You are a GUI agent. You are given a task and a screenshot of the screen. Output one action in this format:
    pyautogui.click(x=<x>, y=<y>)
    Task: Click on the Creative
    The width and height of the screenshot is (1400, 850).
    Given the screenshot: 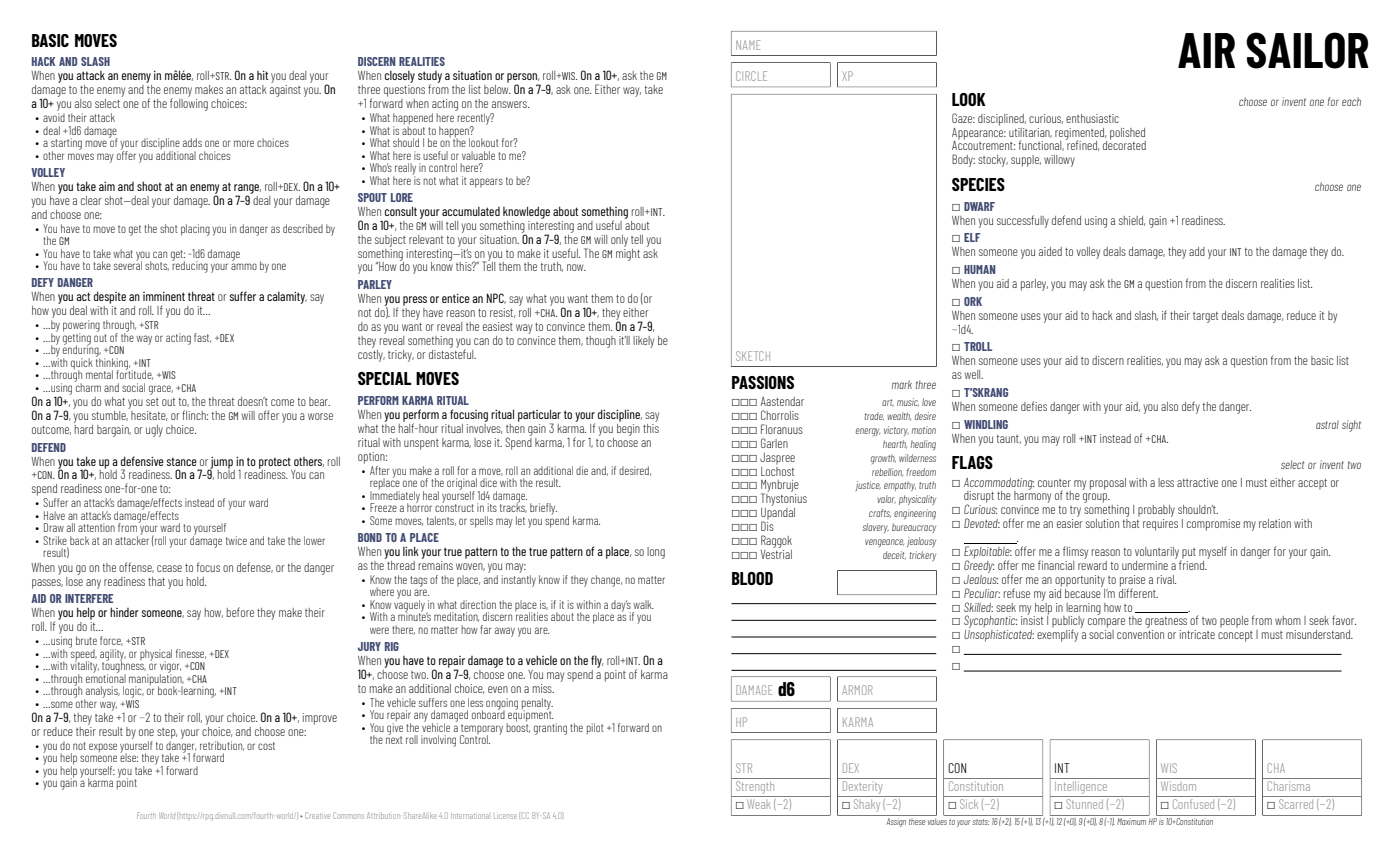 What is the action you would take?
    pyautogui.click(x=317, y=815)
